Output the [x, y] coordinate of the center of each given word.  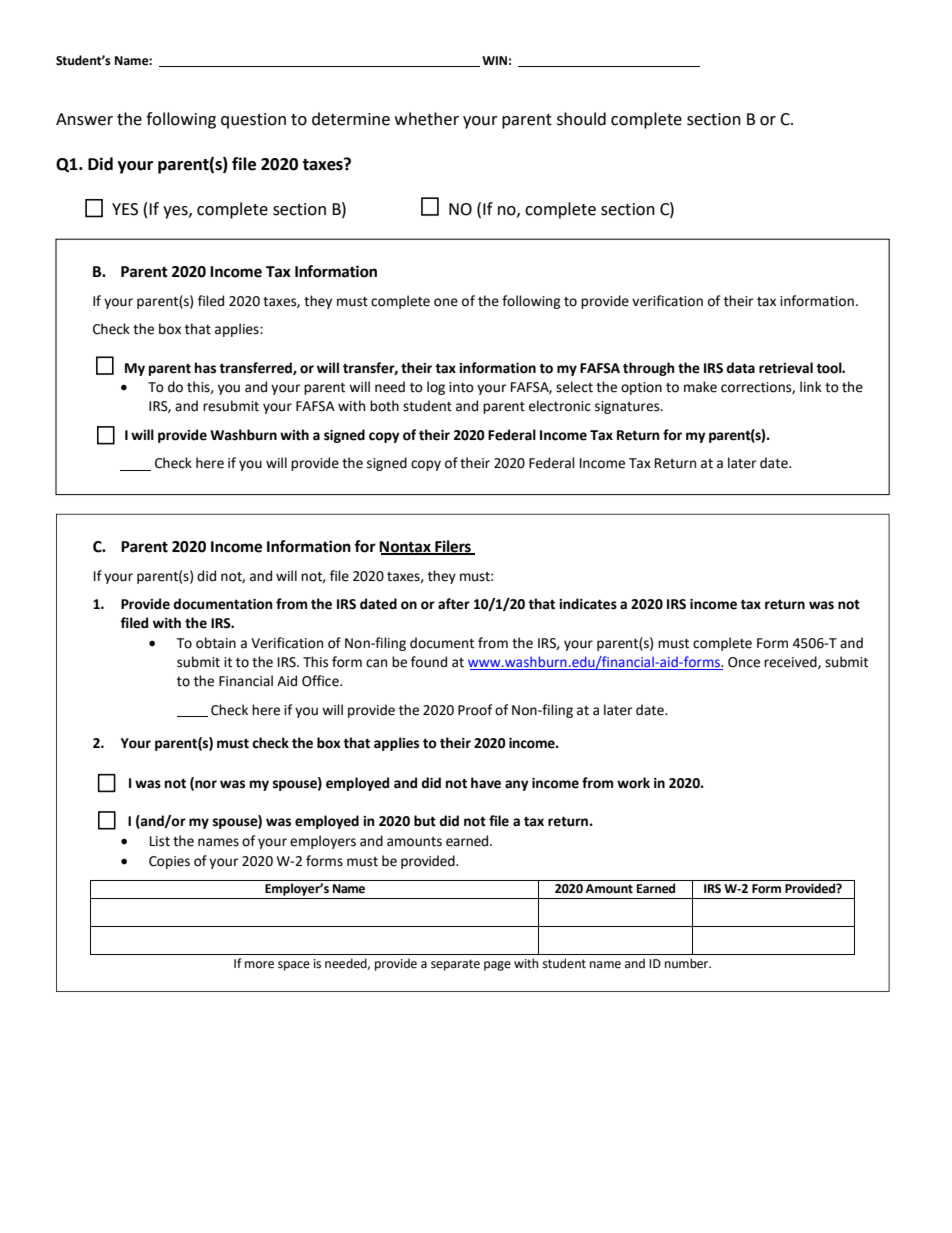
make [700, 387]
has [205, 368]
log [436, 388]
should [581, 119]
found [429, 662]
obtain [216, 643]
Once [744, 662]
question [253, 121]
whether [427, 119]
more [259, 965]
